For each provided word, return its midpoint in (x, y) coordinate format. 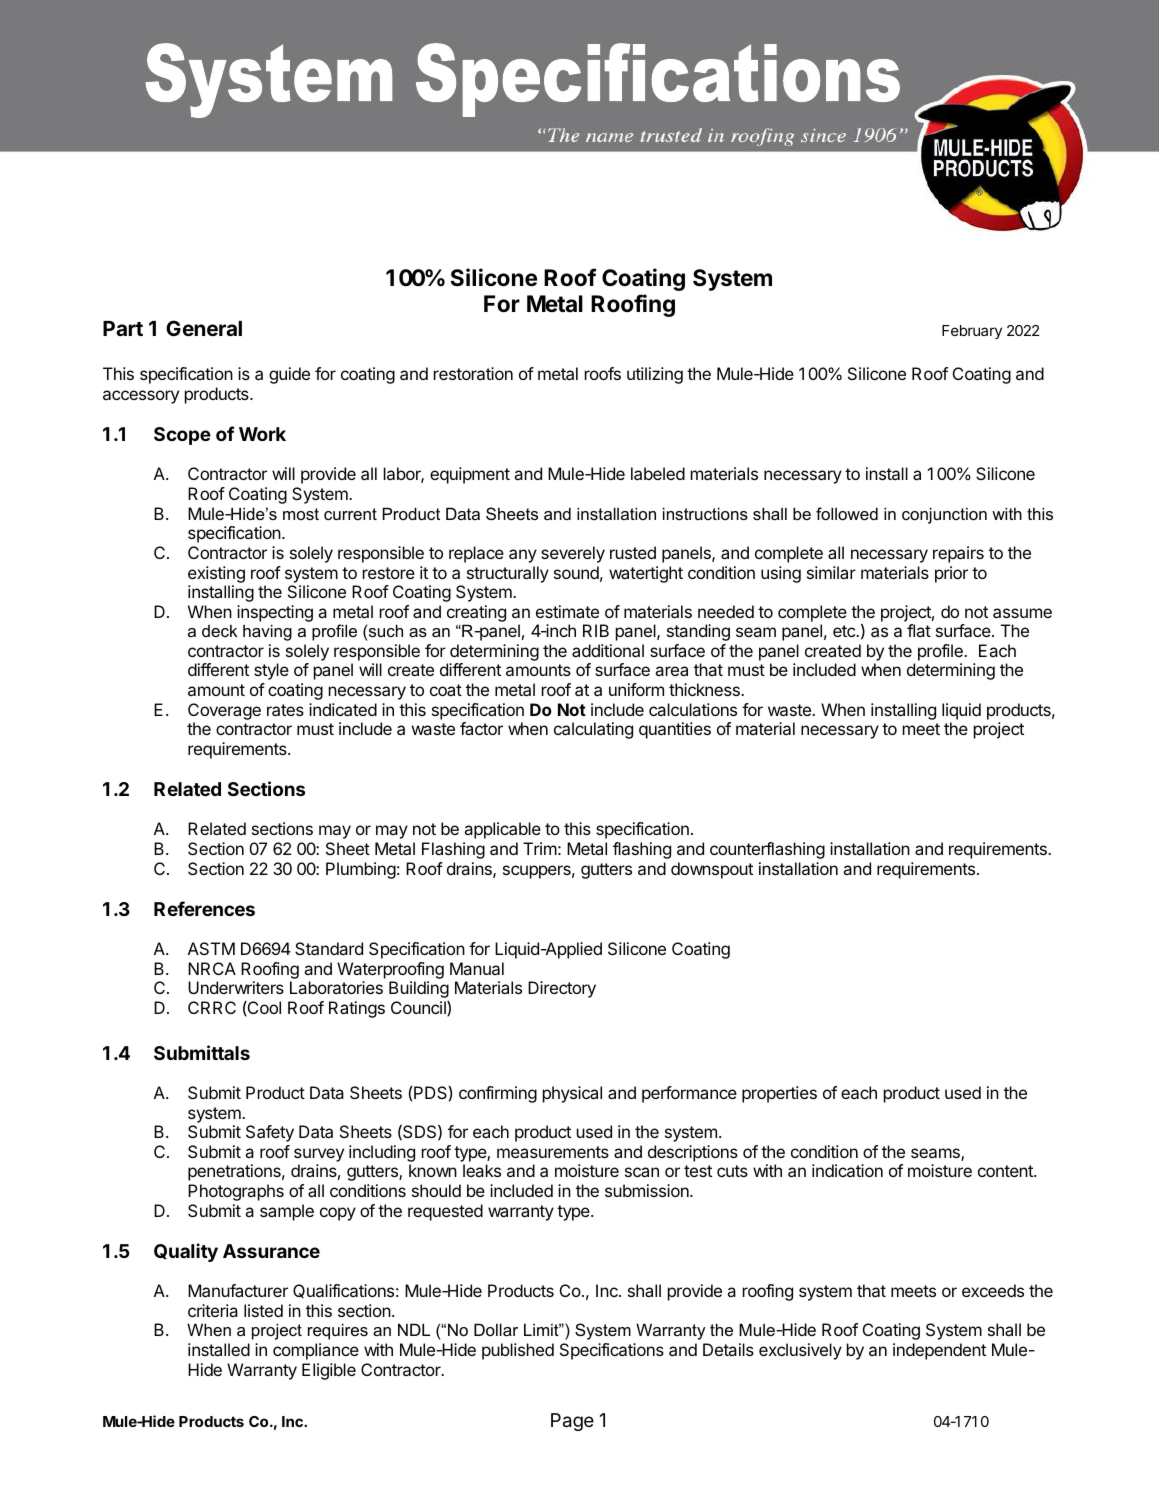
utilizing (655, 375)
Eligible (329, 1371)
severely (573, 554)
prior (951, 574)
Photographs (236, 1192)
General (204, 328)
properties (779, 1094)
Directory (562, 989)
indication (847, 1170)
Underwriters (236, 987)
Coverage (224, 711)
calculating (593, 730)
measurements (553, 1152)
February (972, 332)
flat (919, 630)
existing (216, 574)
